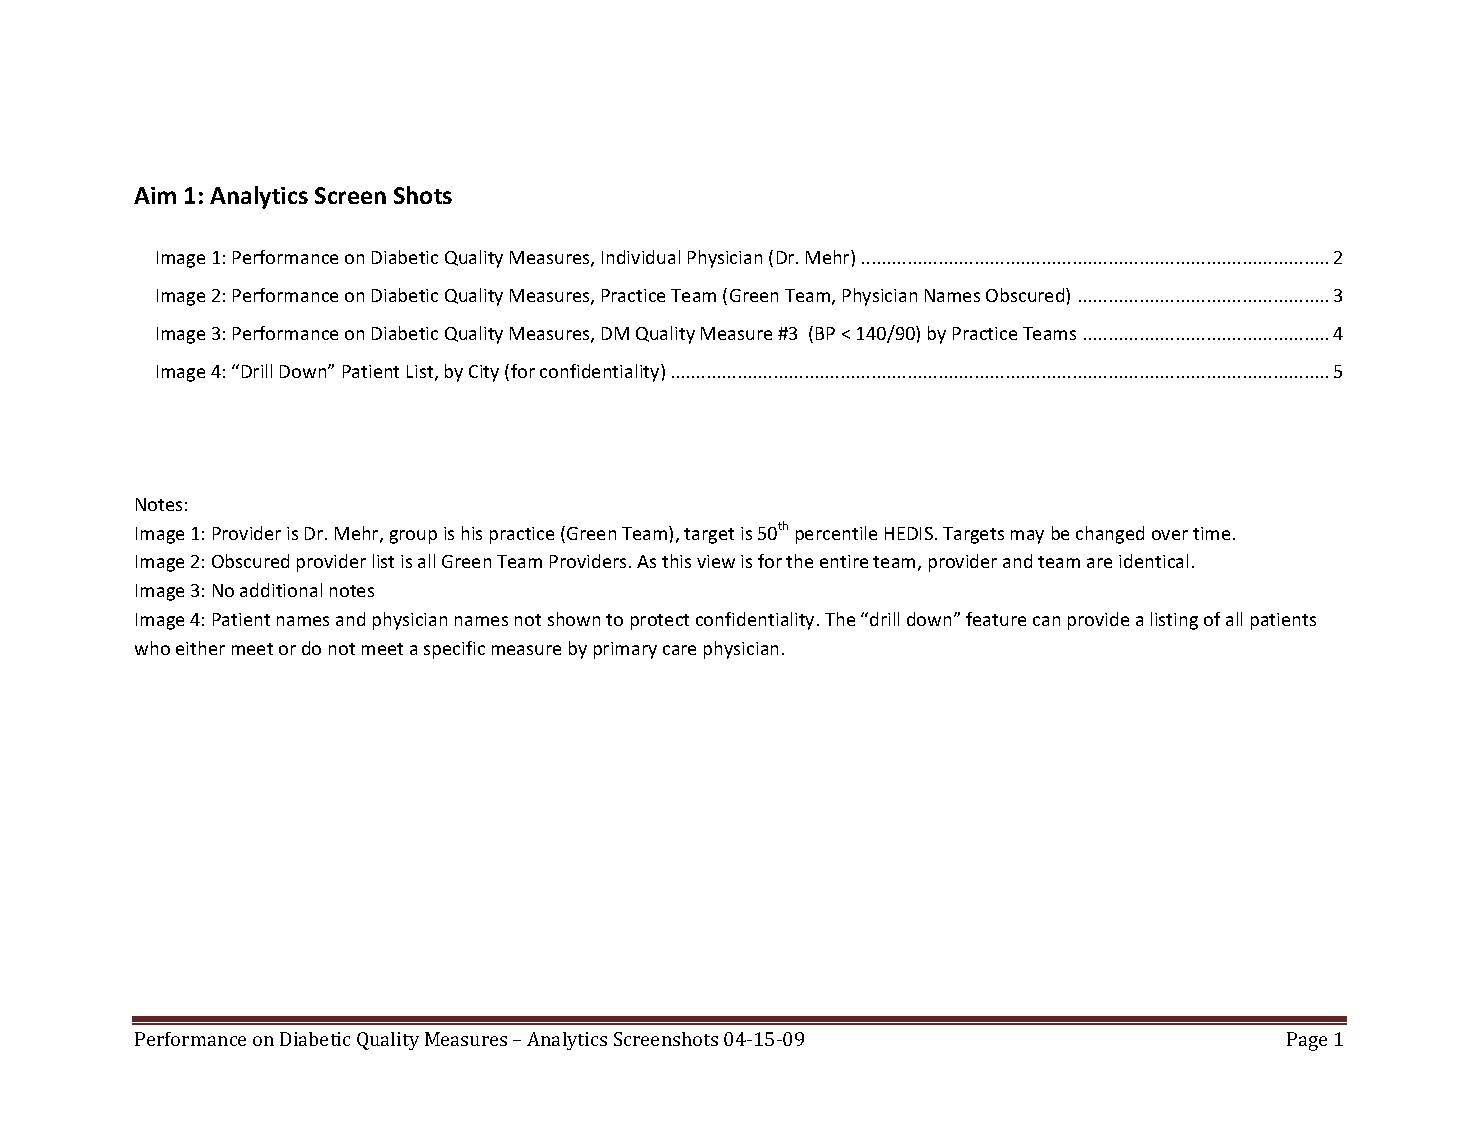 The width and height of the document is (1479, 1143). Describe the element at coordinates (1027, 537) in the document. I see `may` at that location.
